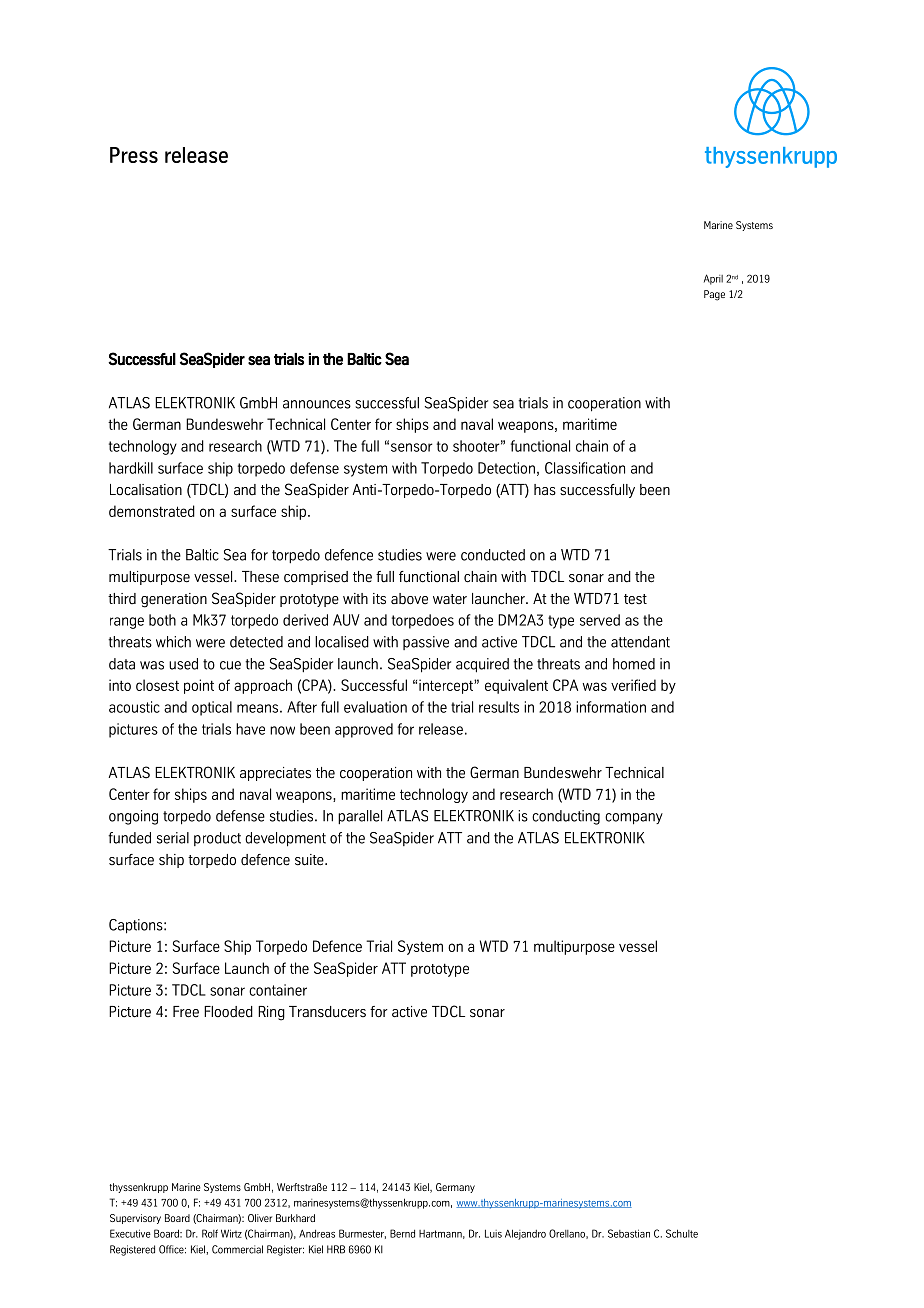  I want to click on company, so click(634, 819).
